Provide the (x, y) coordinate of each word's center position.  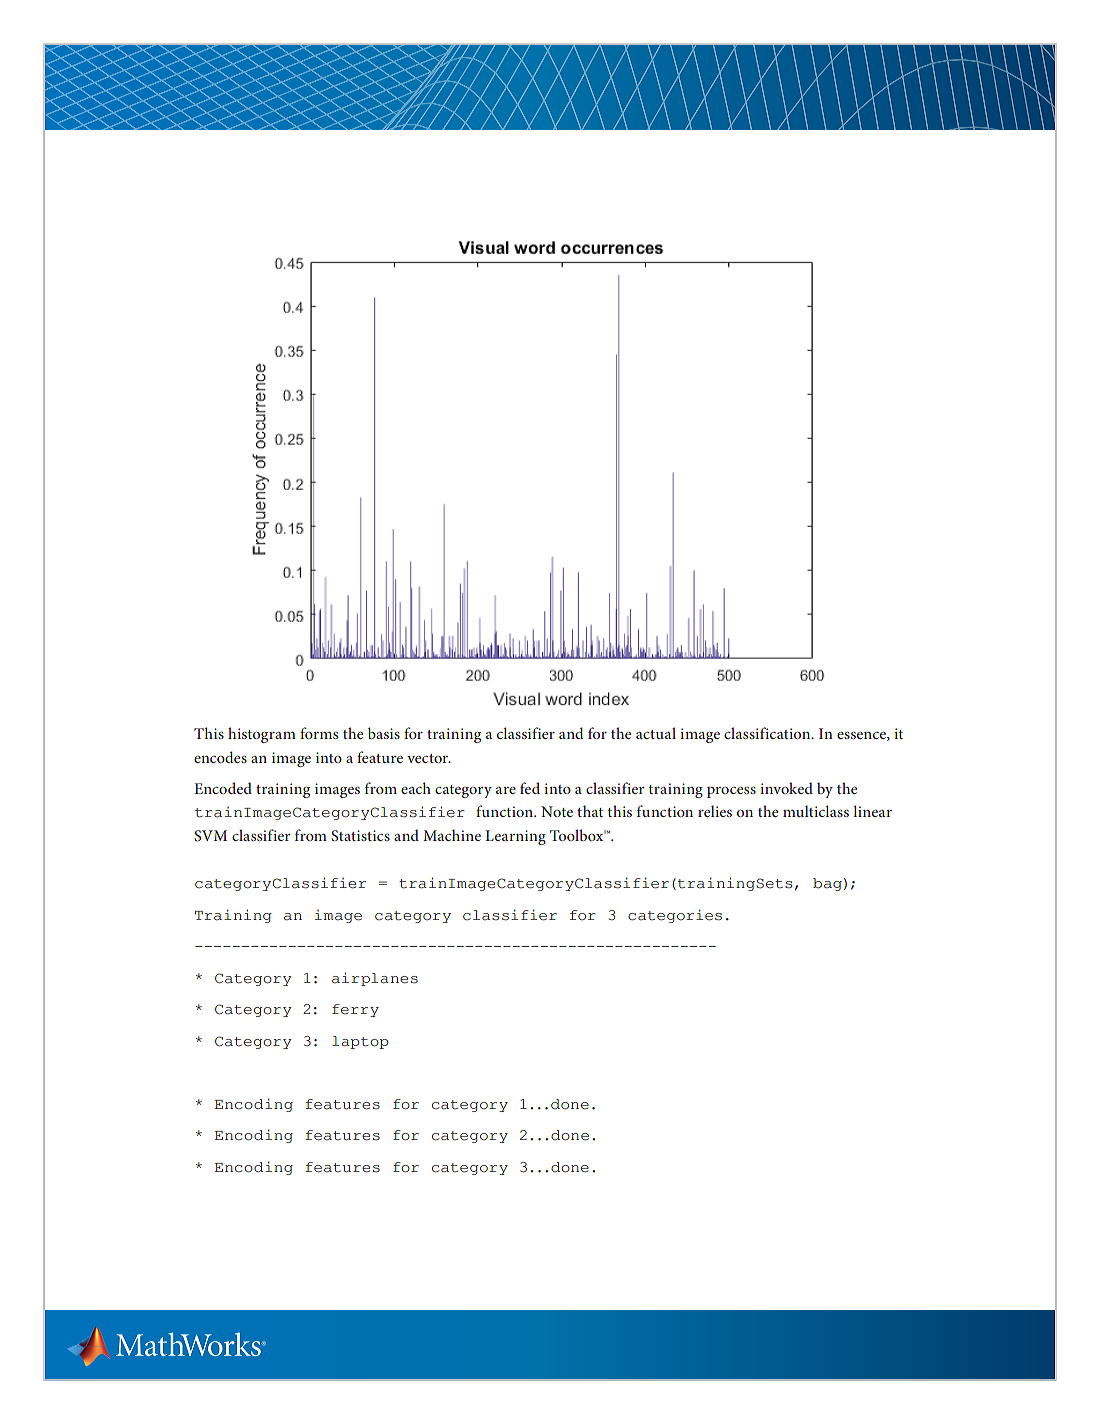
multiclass (816, 811)
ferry (355, 1010)
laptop (360, 1042)
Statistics (360, 836)
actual (656, 733)
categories (675, 916)
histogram (262, 735)
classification (768, 733)
